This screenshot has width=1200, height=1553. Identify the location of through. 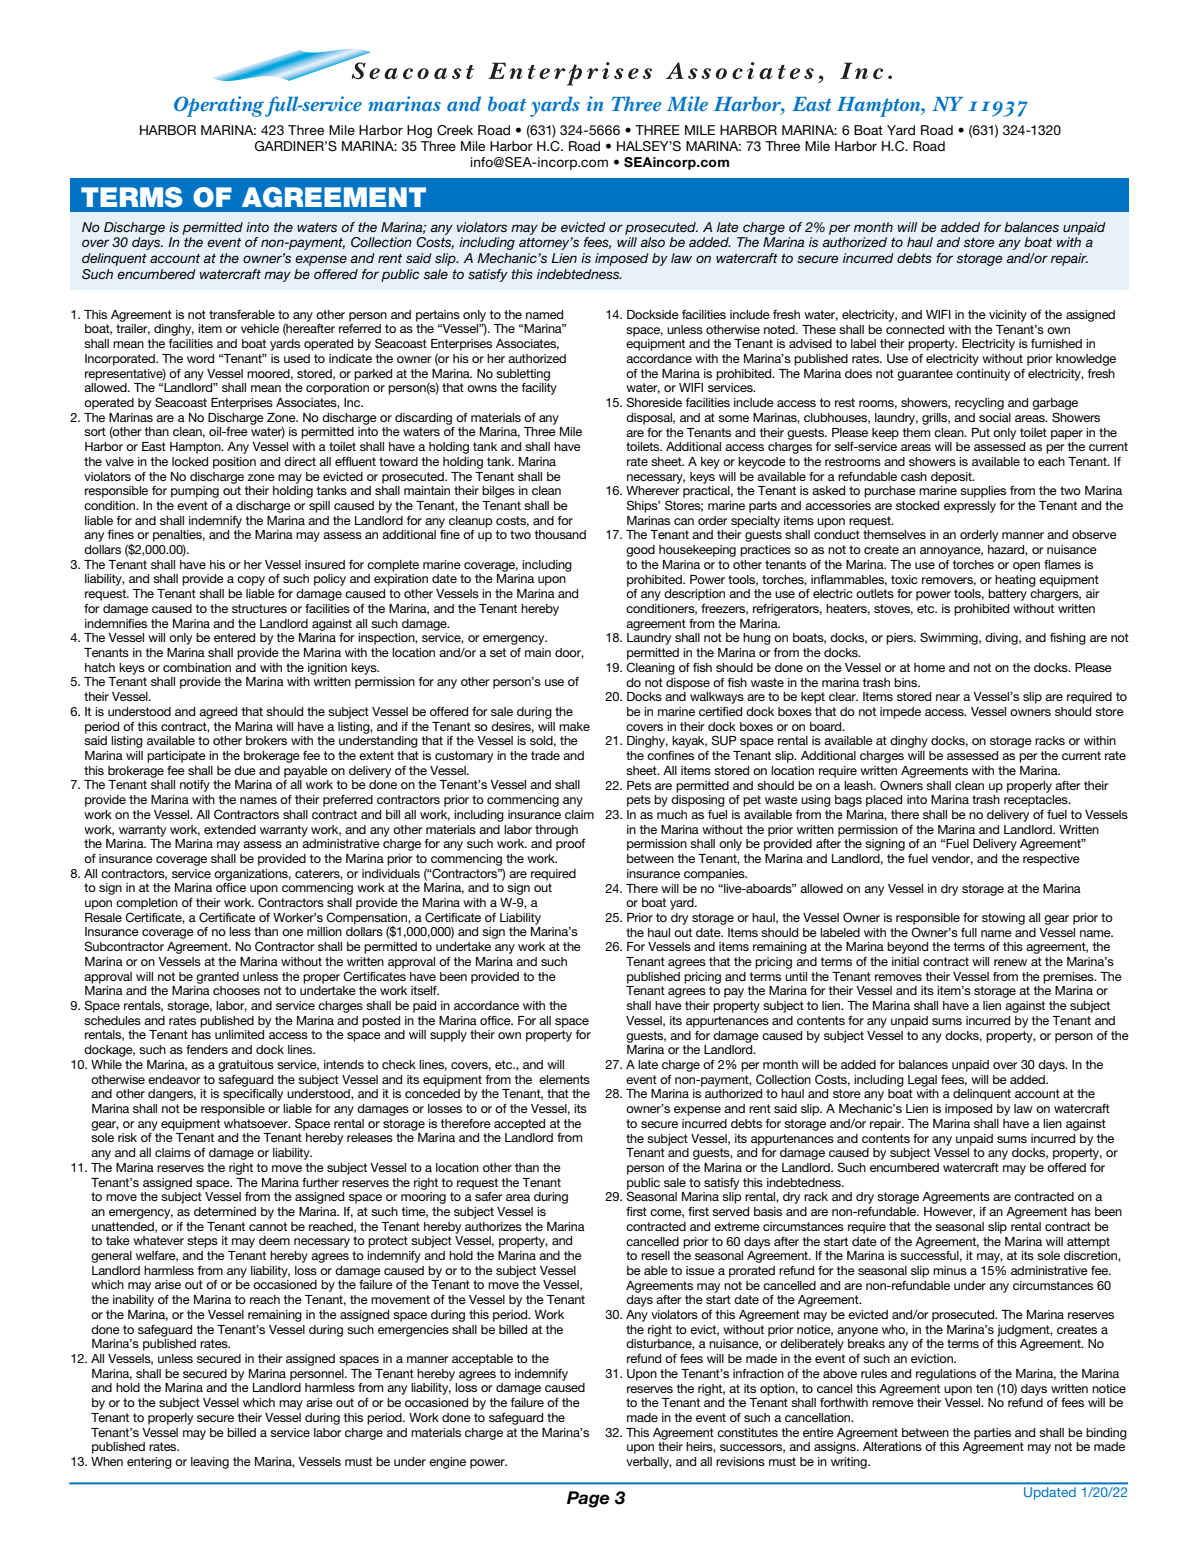
(556, 831).
